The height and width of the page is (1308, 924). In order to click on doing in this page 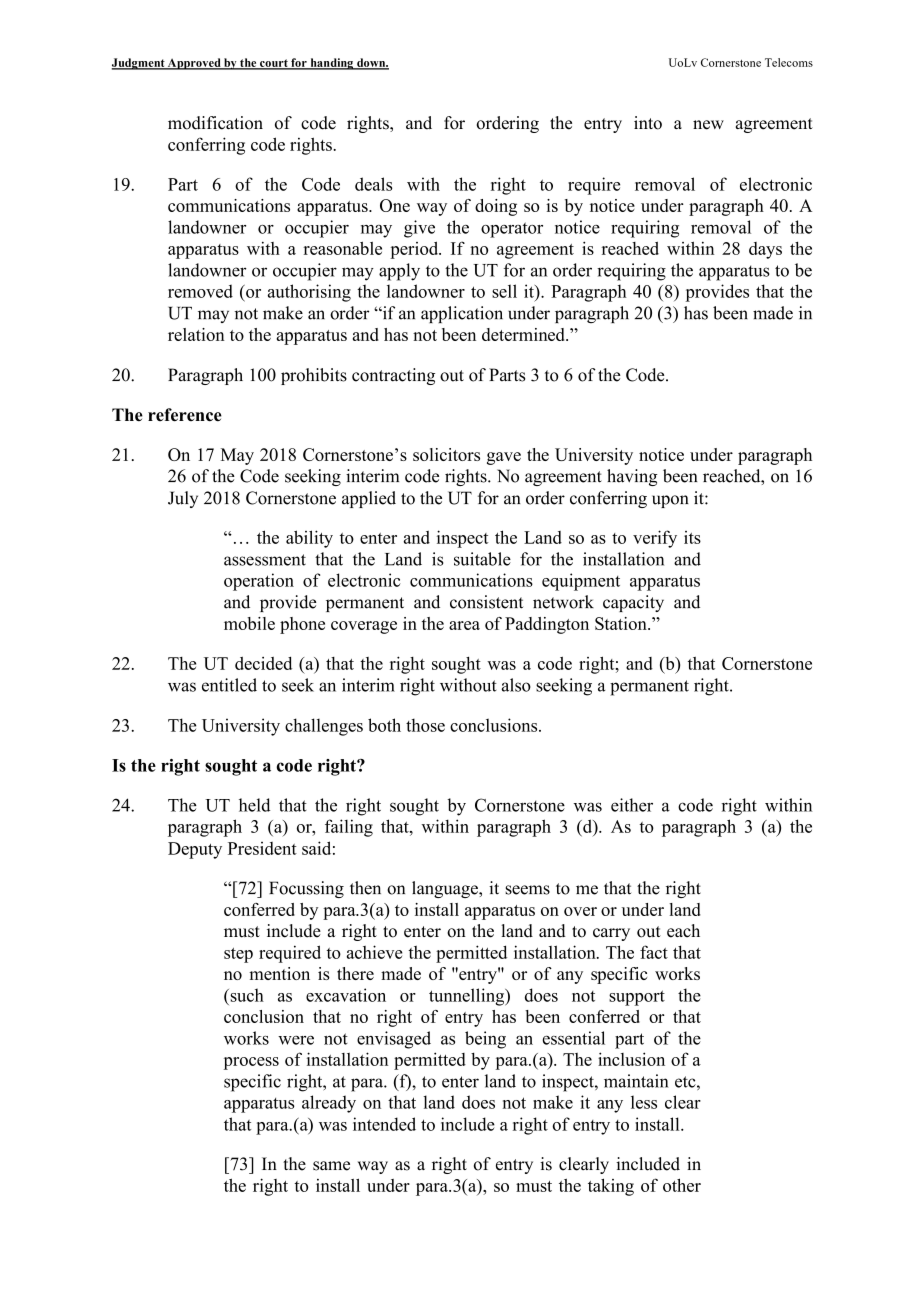, I will do `click(496, 207)`.
